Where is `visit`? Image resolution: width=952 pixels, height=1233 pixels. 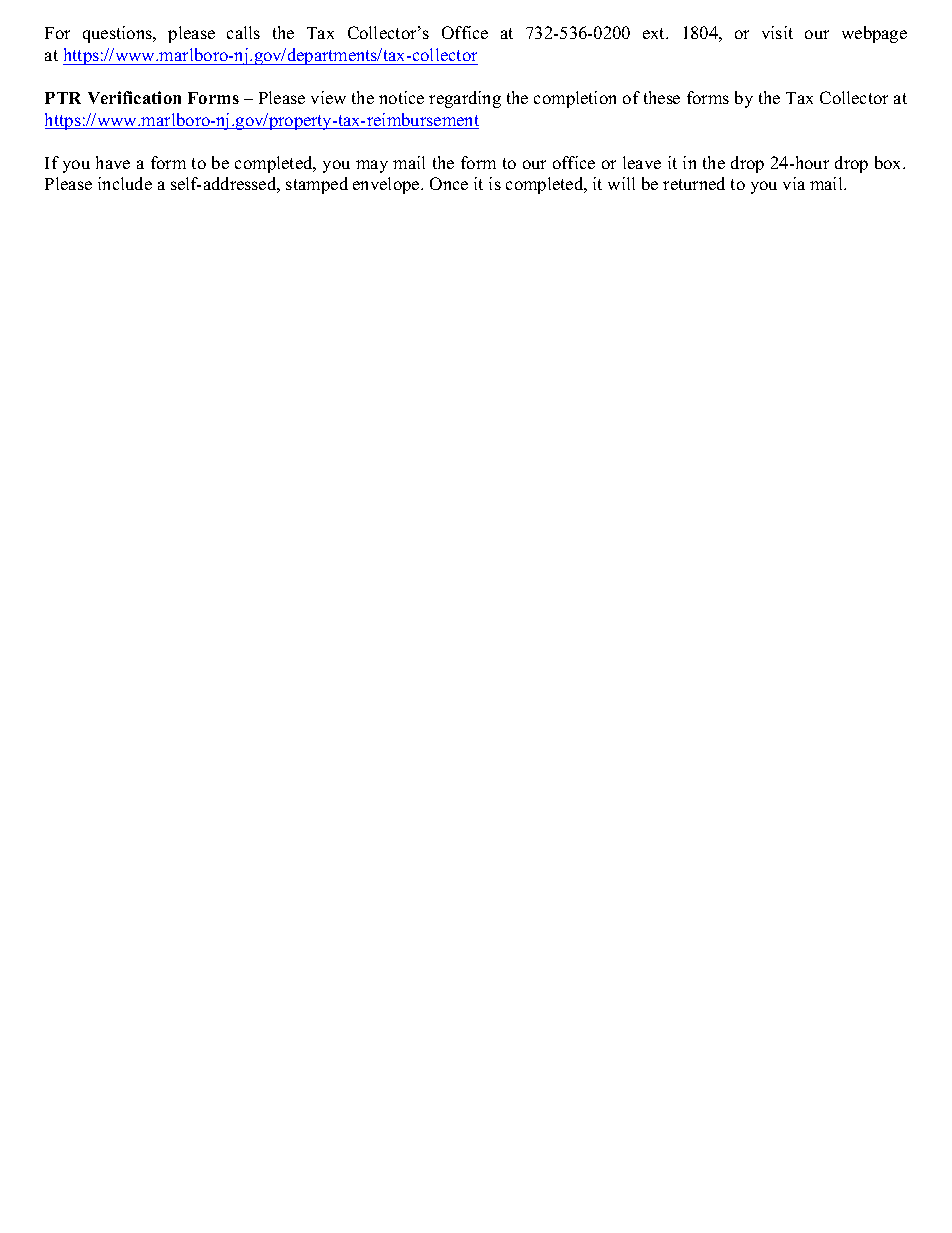 visit is located at coordinates (777, 32).
